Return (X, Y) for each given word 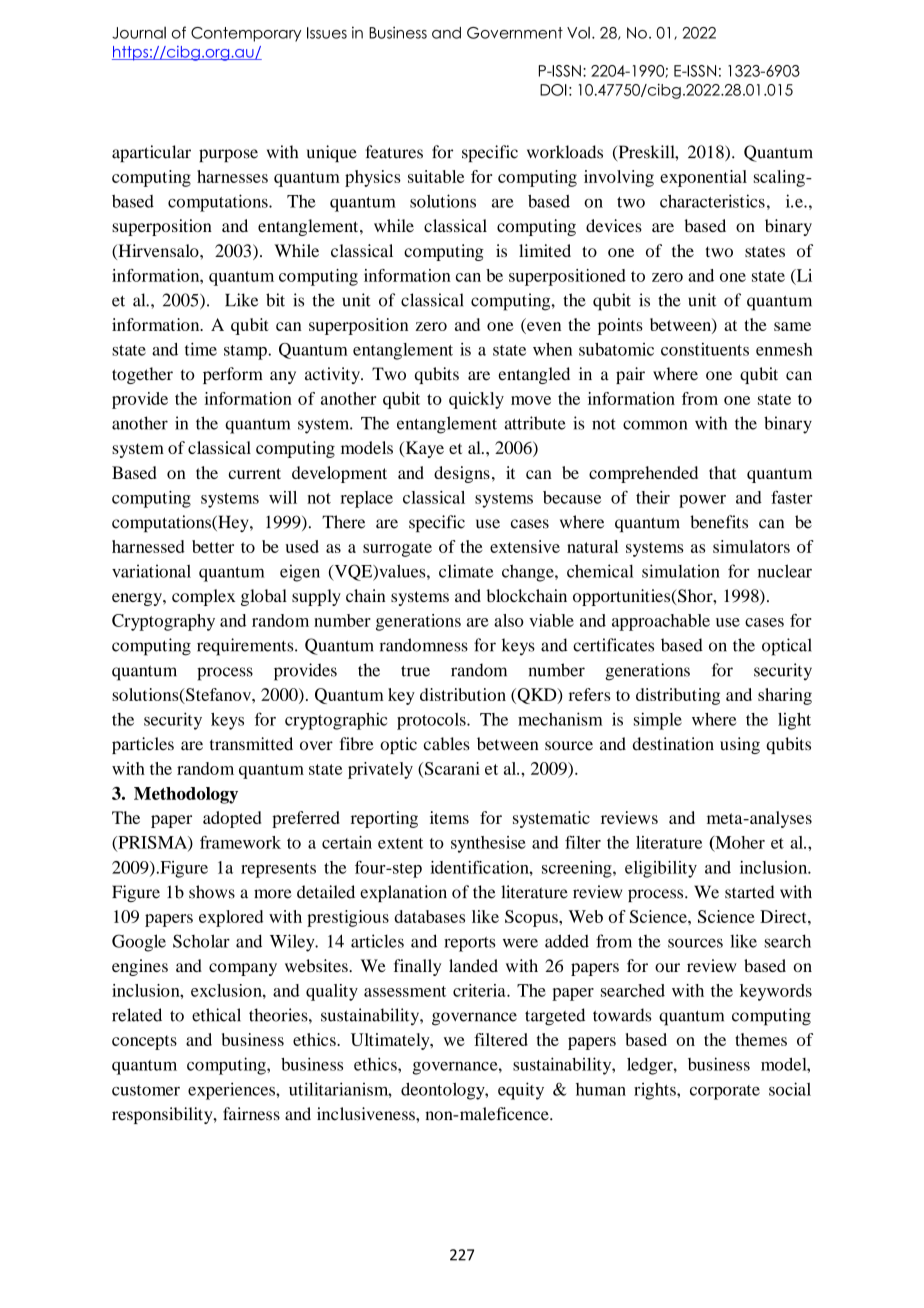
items (449, 817)
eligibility (661, 869)
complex (203, 597)
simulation (681, 571)
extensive (525, 546)
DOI (553, 90)
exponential (703, 178)
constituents (705, 349)
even (543, 328)
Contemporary (246, 34)
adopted (232, 819)
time (201, 349)
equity (521, 1091)
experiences (232, 1091)
